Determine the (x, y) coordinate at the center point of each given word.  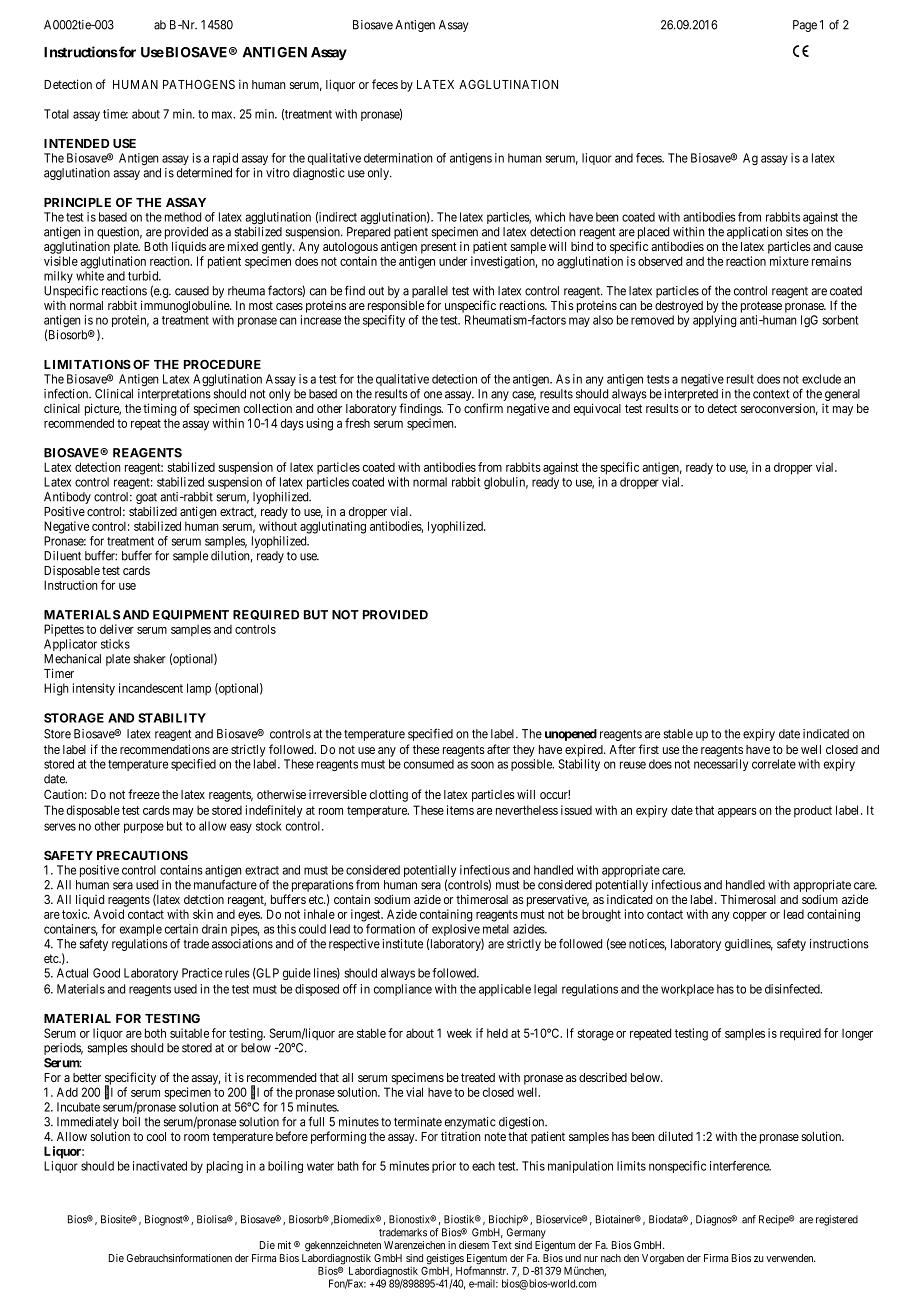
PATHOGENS (199, 84)
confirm (483, 408)
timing (160, 409)
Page (805, 26)
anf (749, 1219)
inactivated (160, 1166)
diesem (474, 1245)
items (460, 810)
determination (398, 158)
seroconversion (779, 409)
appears (737, 813)
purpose (144, 828)
